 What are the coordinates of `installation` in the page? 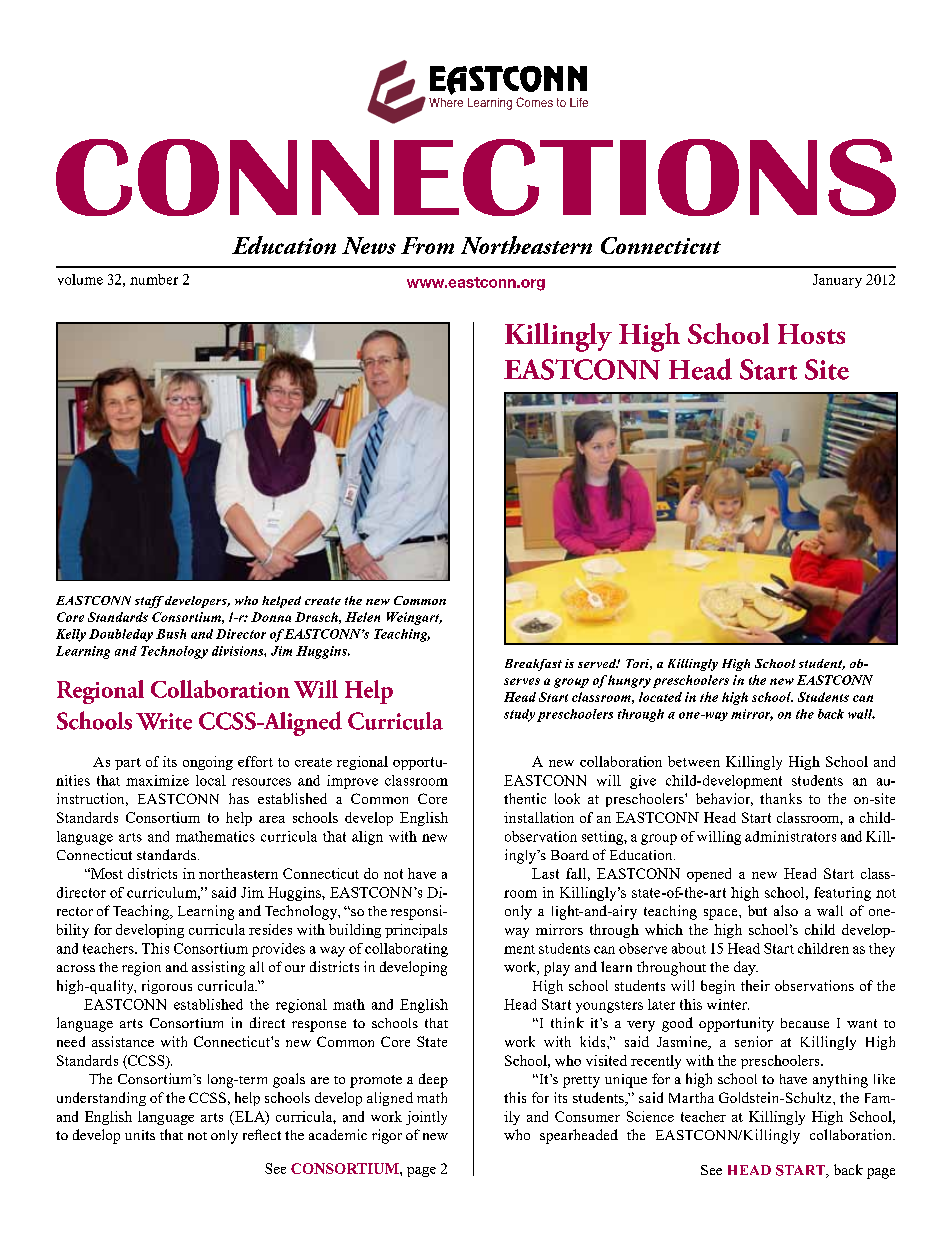 It's located at (539, 817).
